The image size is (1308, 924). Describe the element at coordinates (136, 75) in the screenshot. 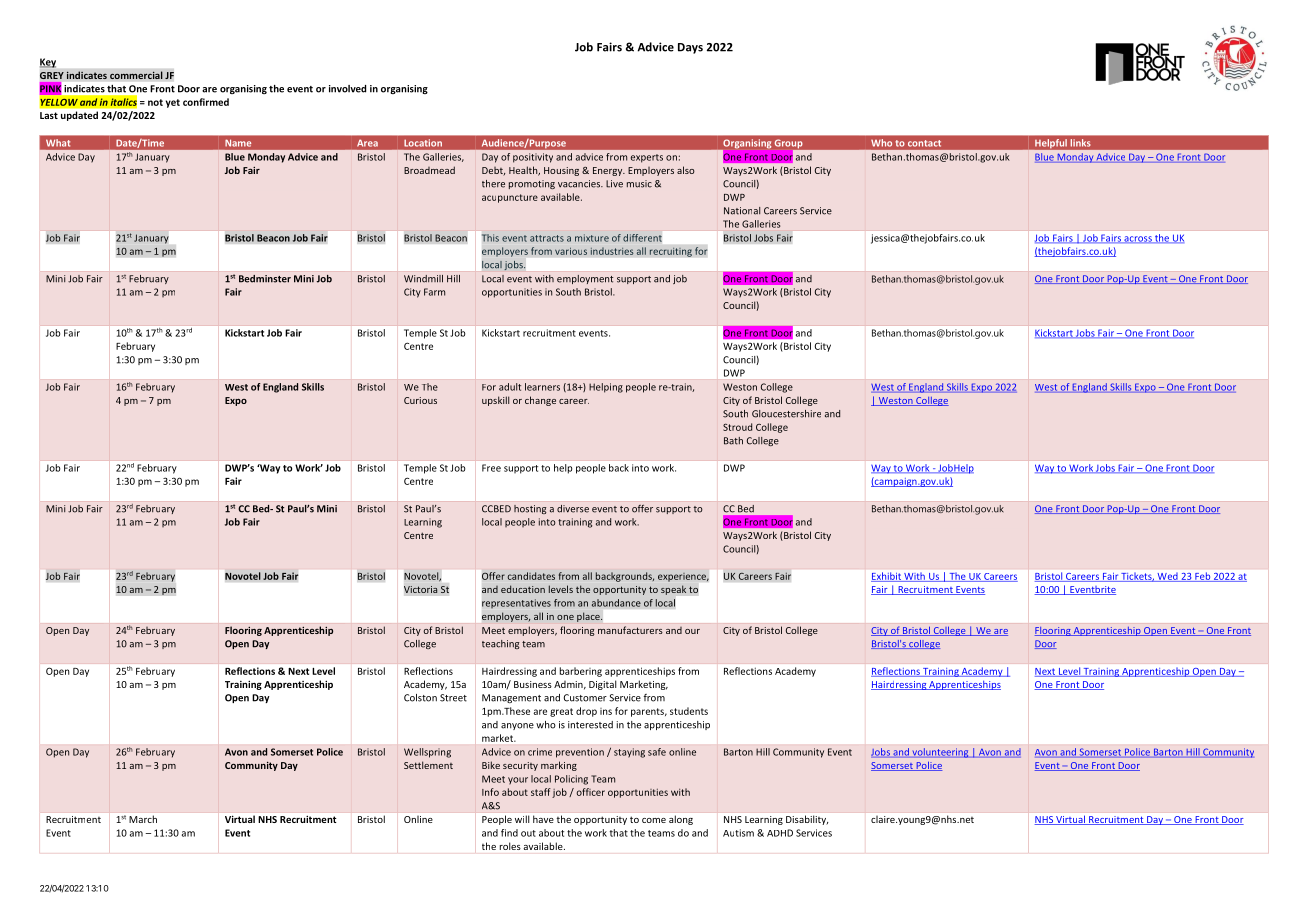

I see `commercial` at that location.
